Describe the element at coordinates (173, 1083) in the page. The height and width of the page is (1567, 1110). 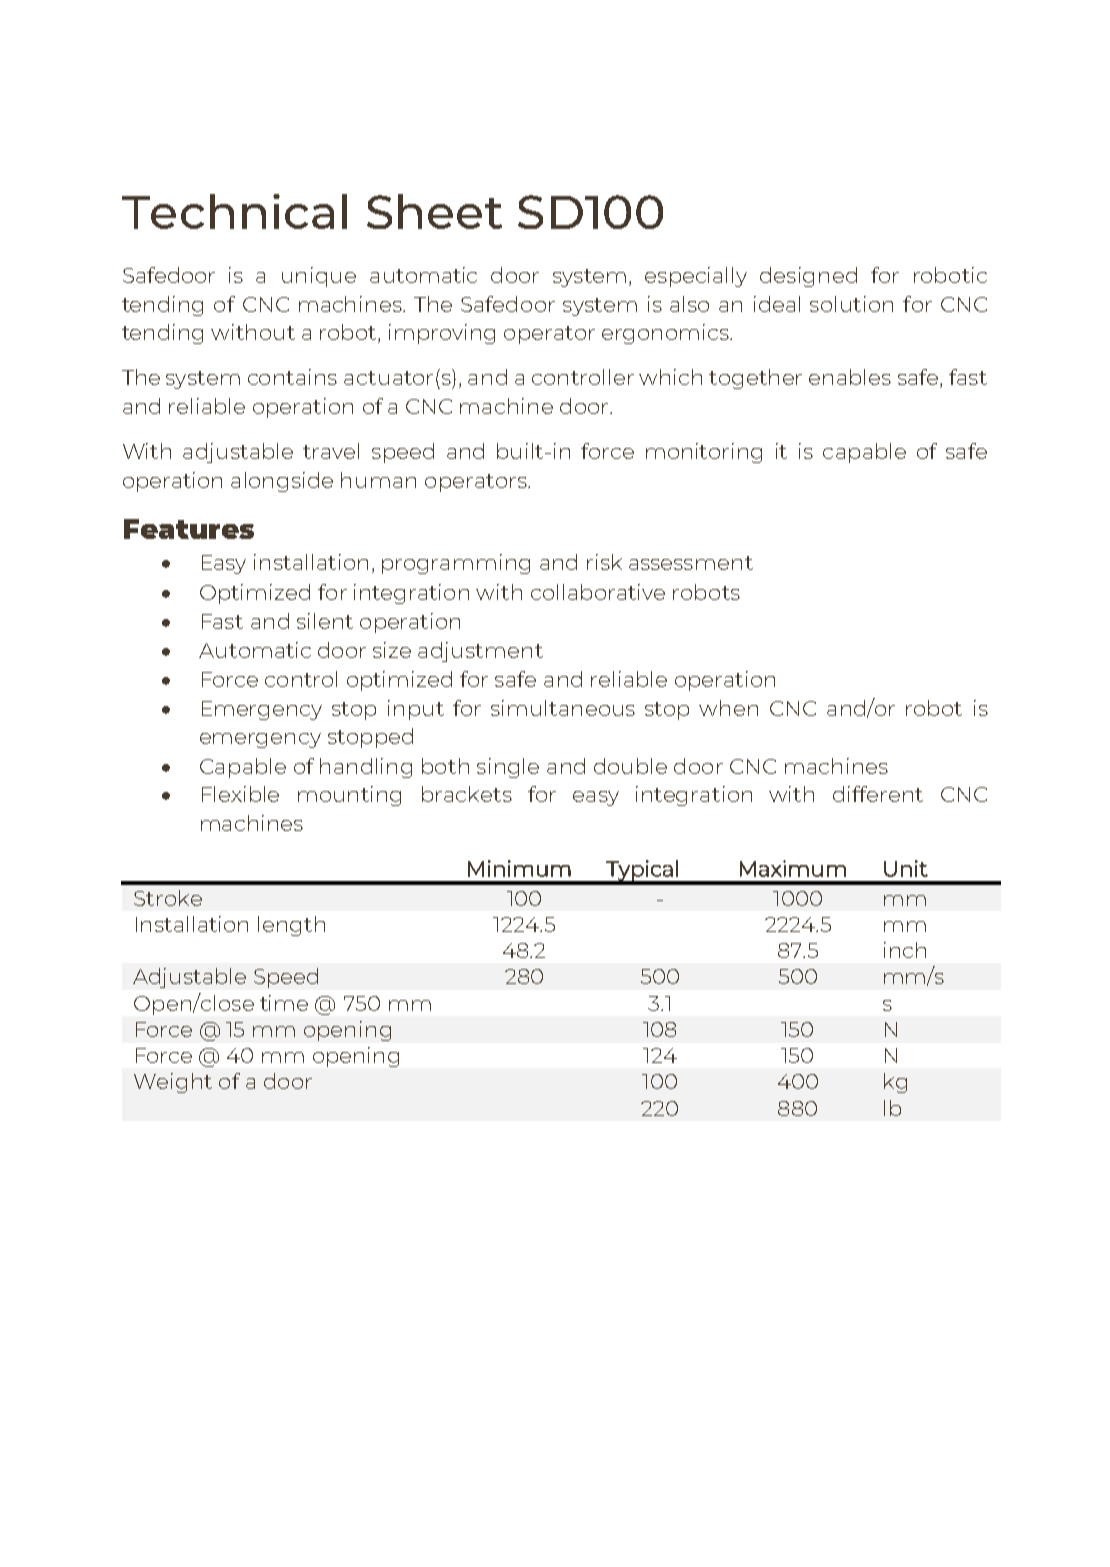
I see `Weight` at that location.
